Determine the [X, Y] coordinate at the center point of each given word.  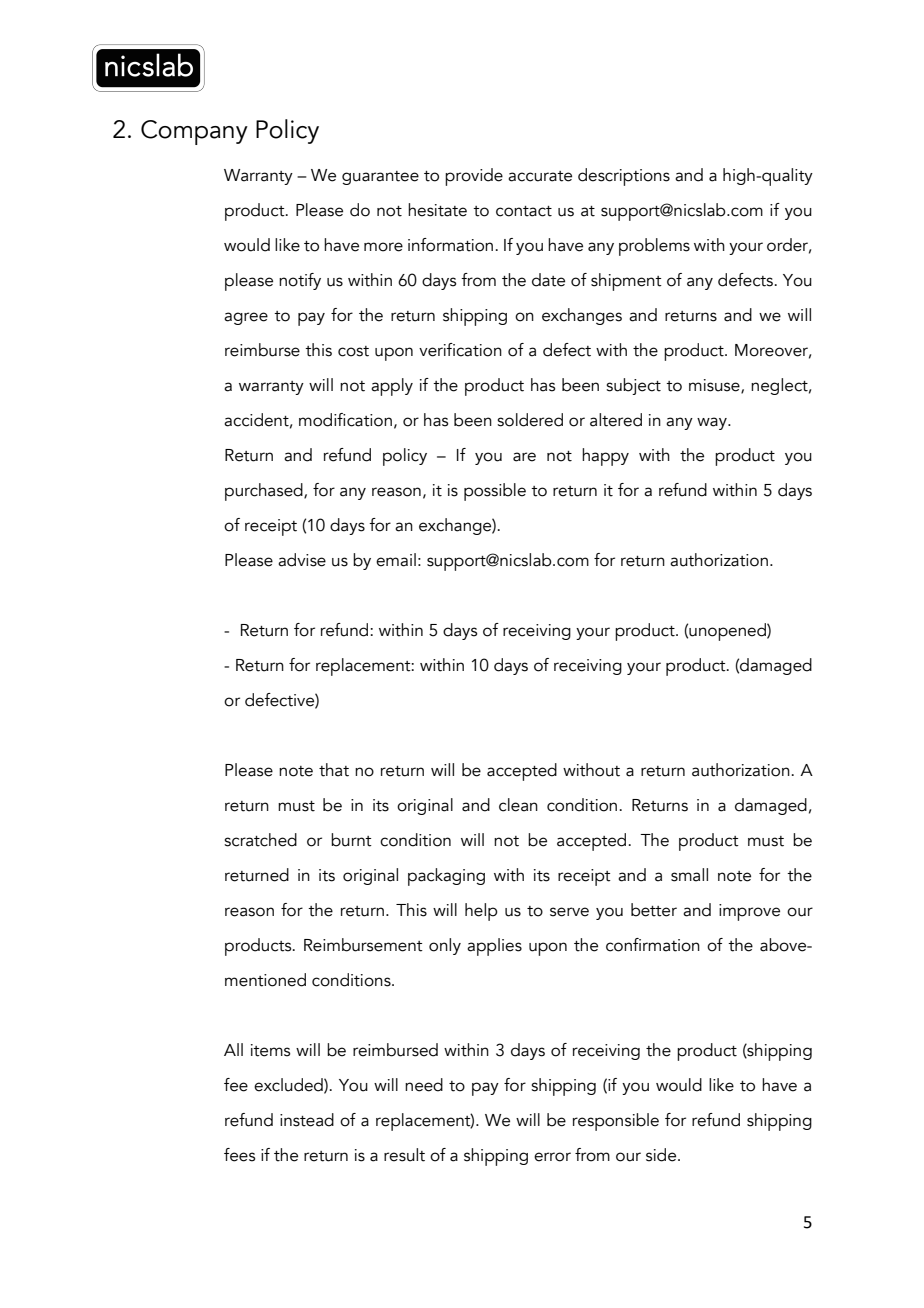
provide [474, 177]
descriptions [624, 177]
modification [345, 420]
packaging [446, 877]
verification [460, 350]
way [713, 423]
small [689, 875]
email [396, 560]
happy [605, 457]
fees [239, 1155]
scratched [260, 840]
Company [194, 132]
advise [302, 560]
